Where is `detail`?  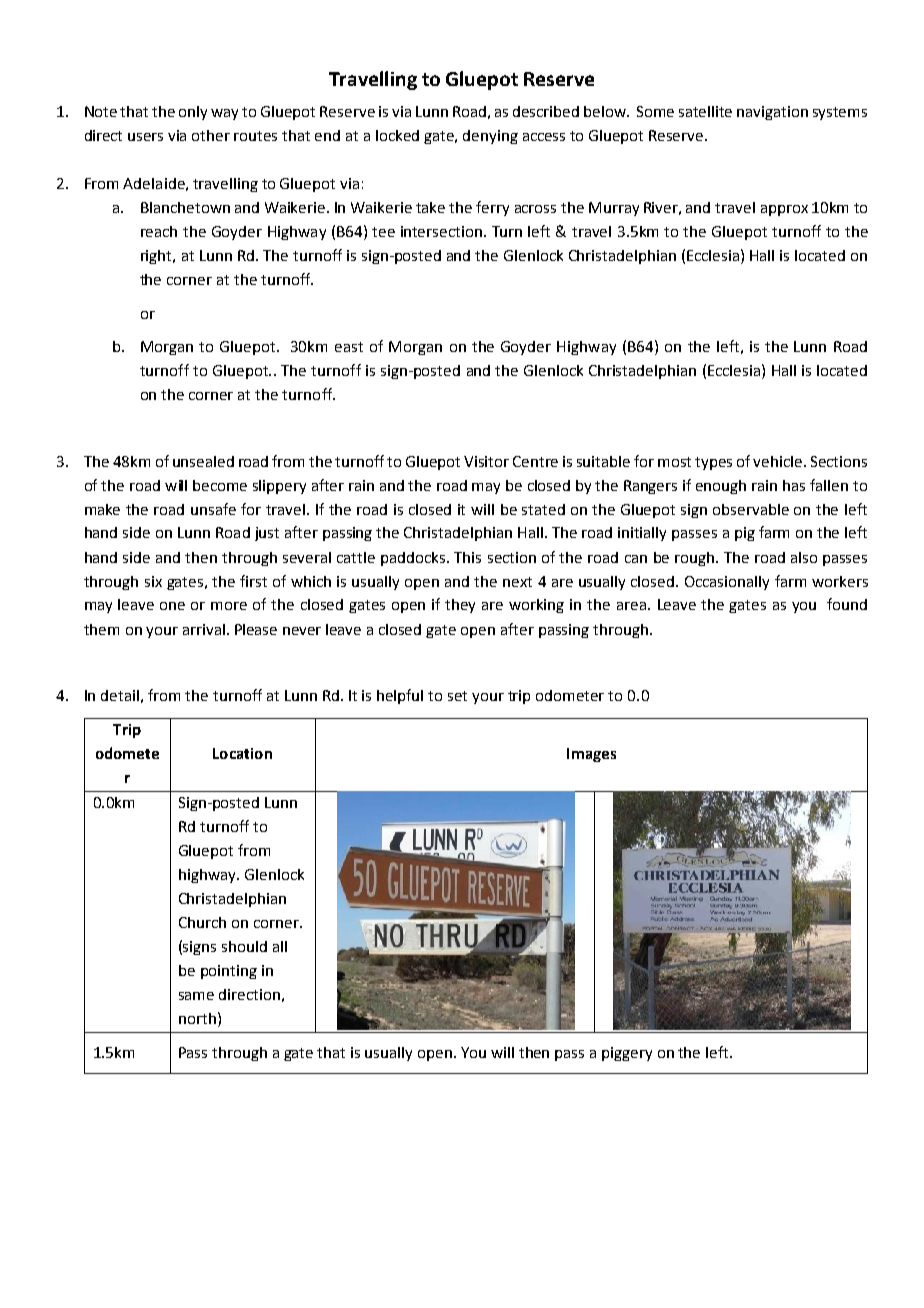
detail is located at coordinates (120, 695).
